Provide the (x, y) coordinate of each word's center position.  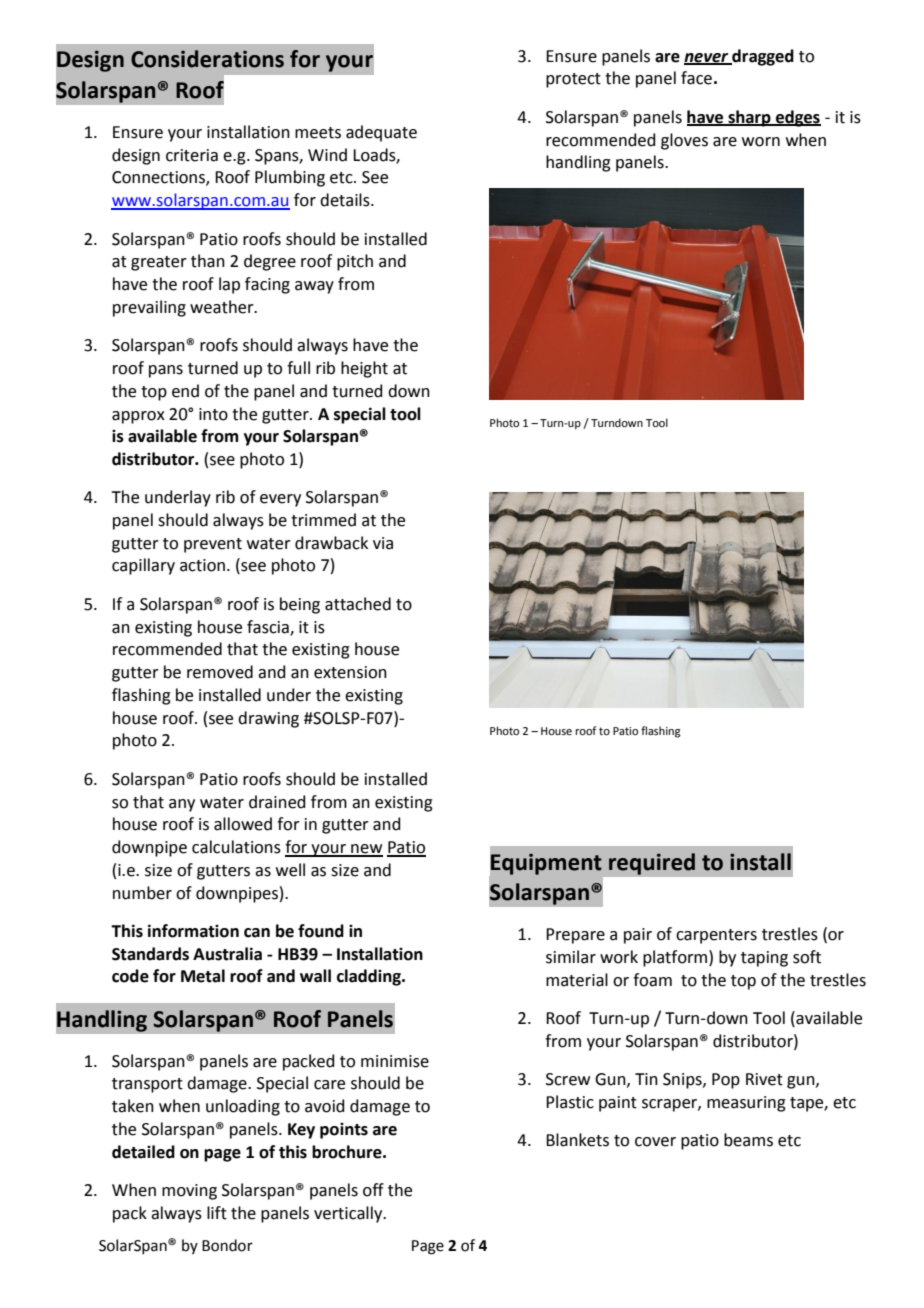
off (373, 1190)
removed (220, 672)
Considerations (207, 59)
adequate (381, 133)
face (696, 78)
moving (189, 1192)
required (652, 864)
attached (358, 604)
